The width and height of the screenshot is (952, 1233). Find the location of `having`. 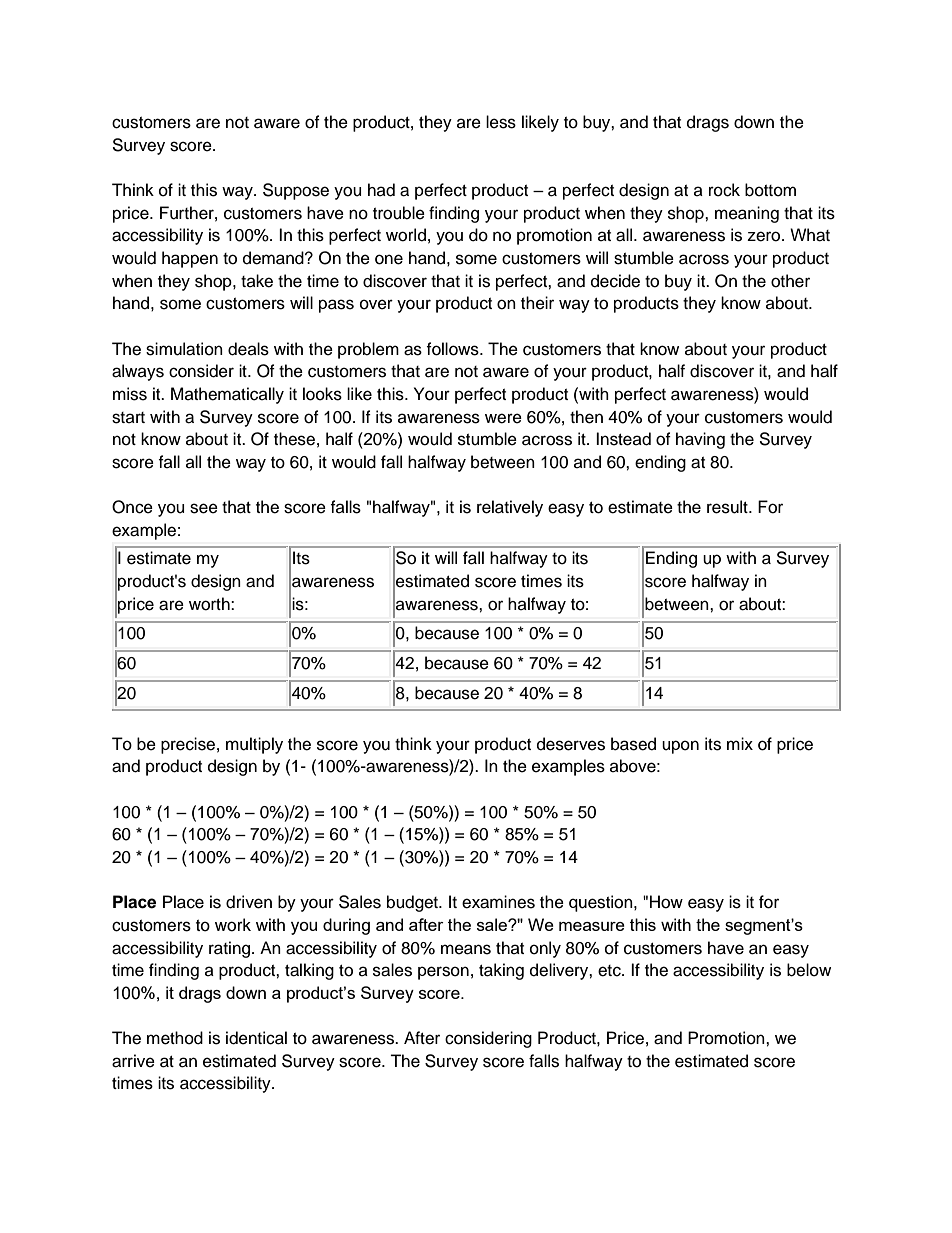

having is located at coordinates (700, 440).
